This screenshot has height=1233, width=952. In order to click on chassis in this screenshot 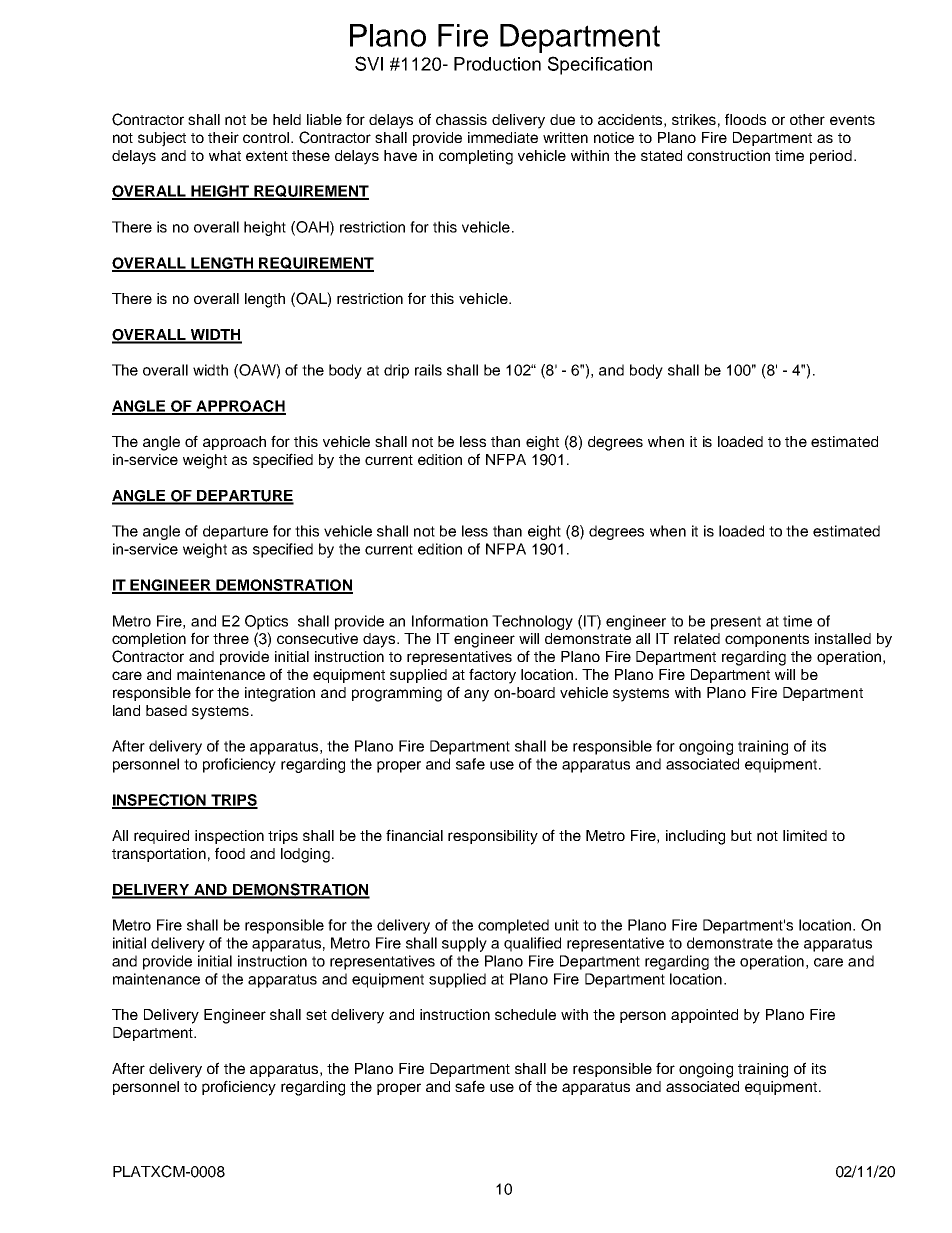, I will do `click(461, 119)`.
